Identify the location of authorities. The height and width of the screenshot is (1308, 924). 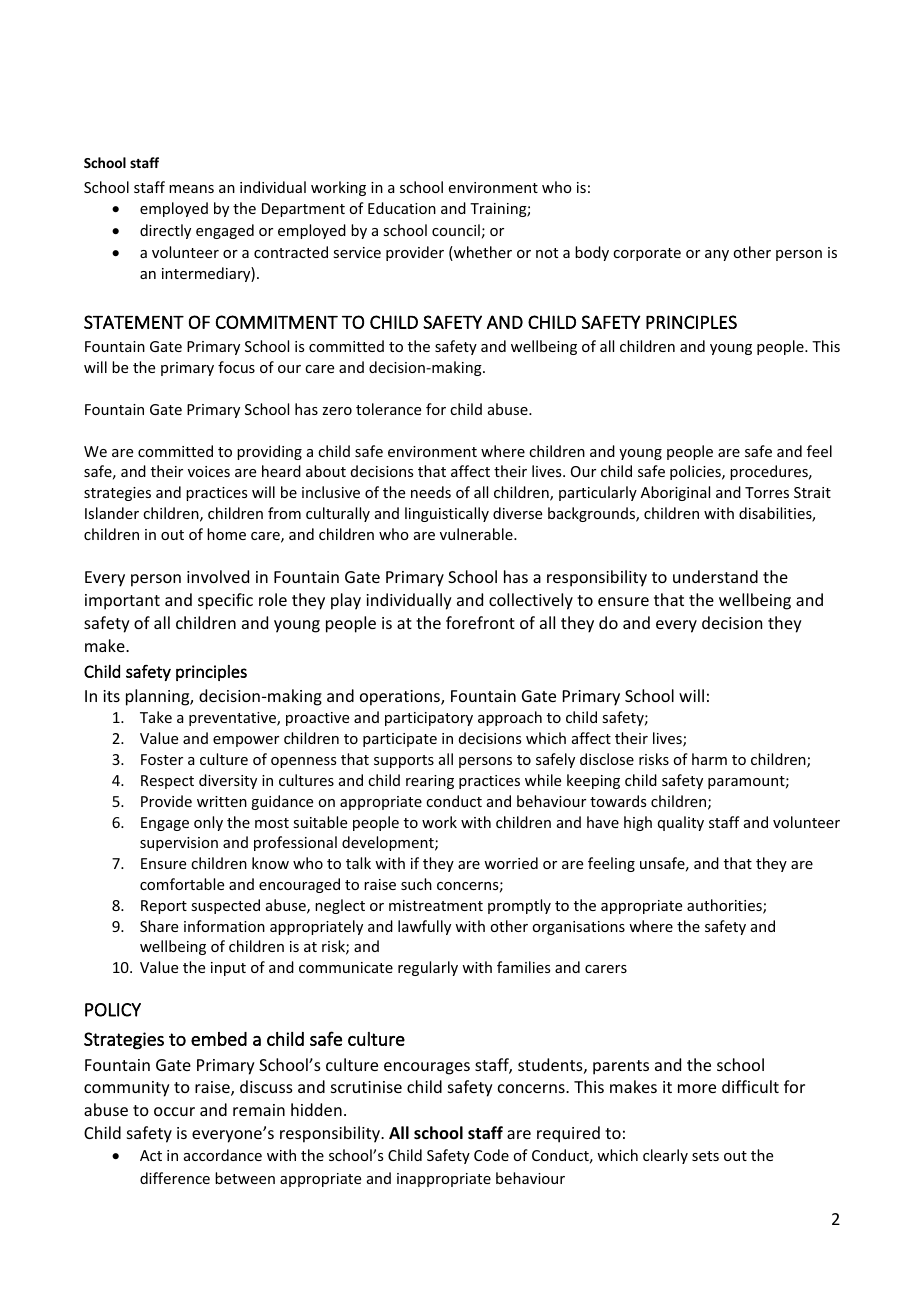
(725, 906).
